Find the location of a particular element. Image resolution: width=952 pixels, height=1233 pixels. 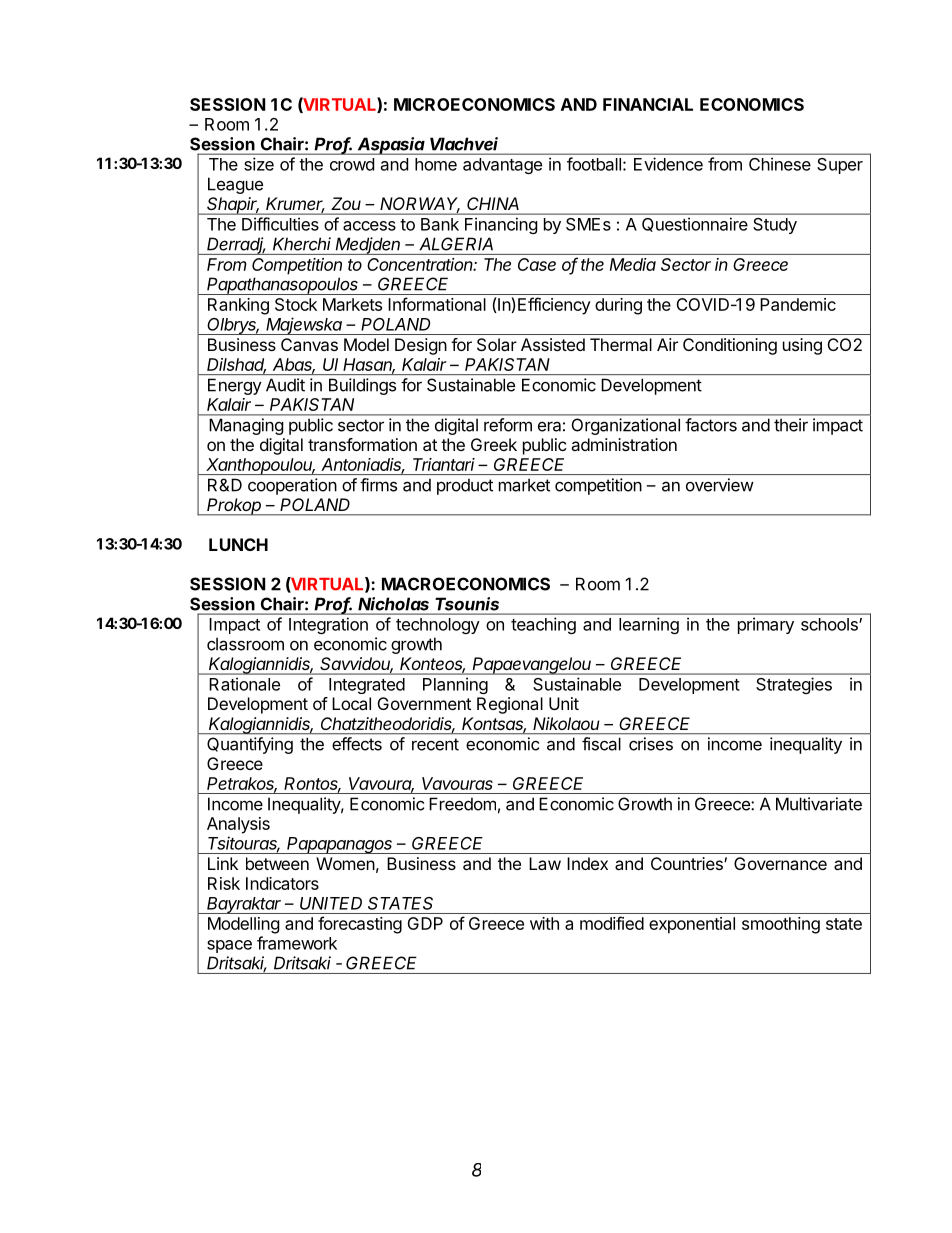

Regional is located at coordinates (510, 705).
